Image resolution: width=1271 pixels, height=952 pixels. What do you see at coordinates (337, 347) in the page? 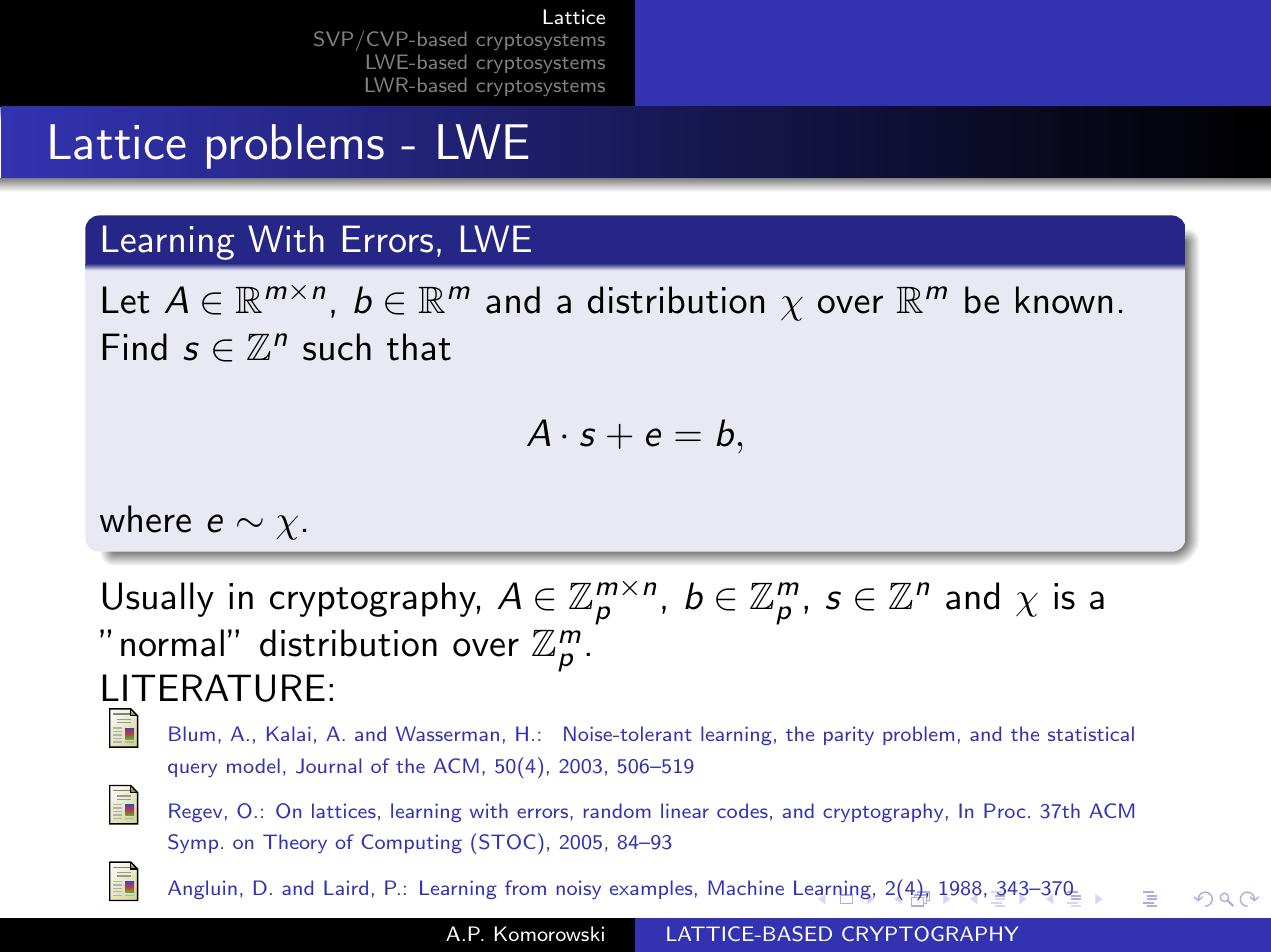
I see `such` at bounding box center [337, 347].
